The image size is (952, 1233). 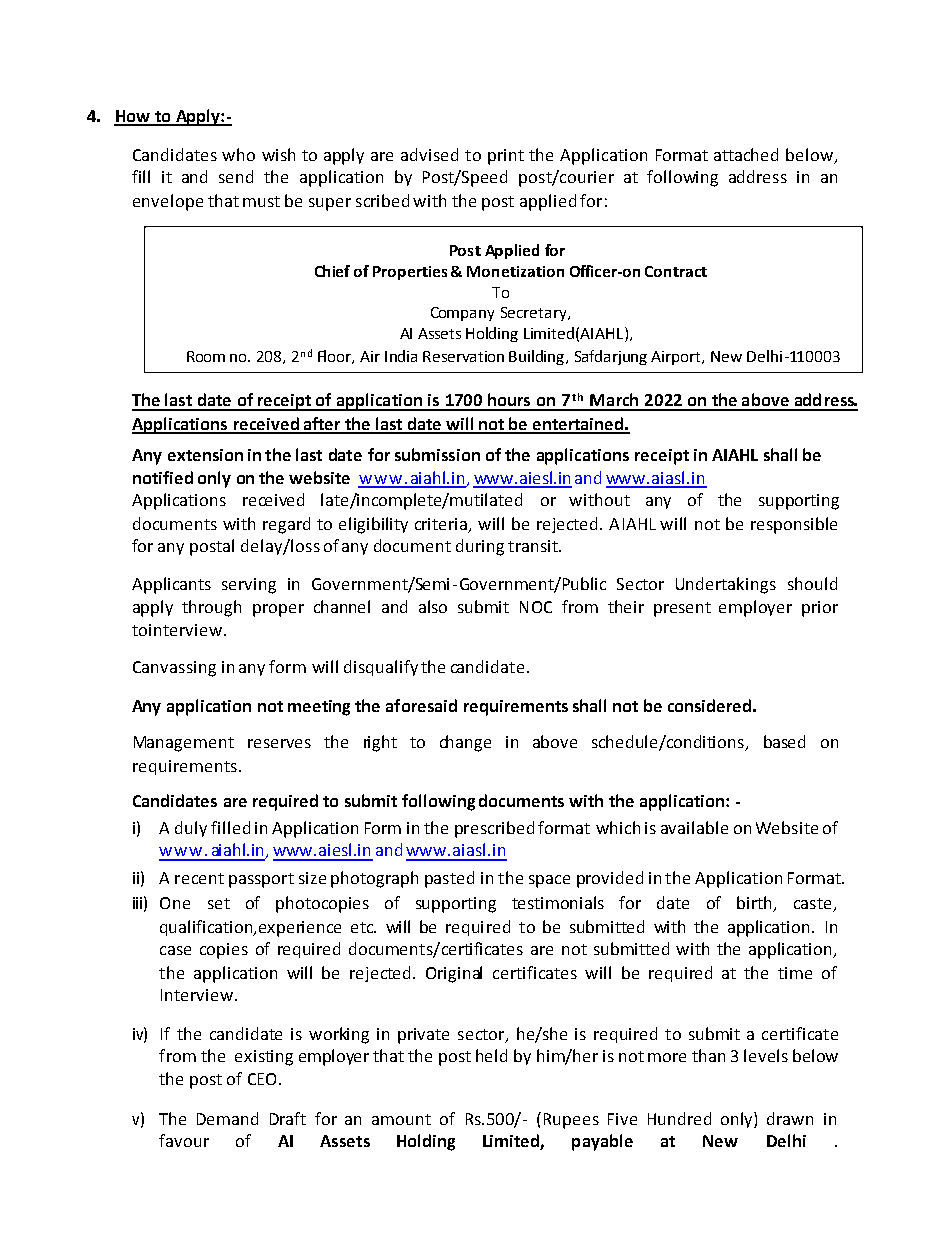 I want to click on print, so click(x=506, y=157).
